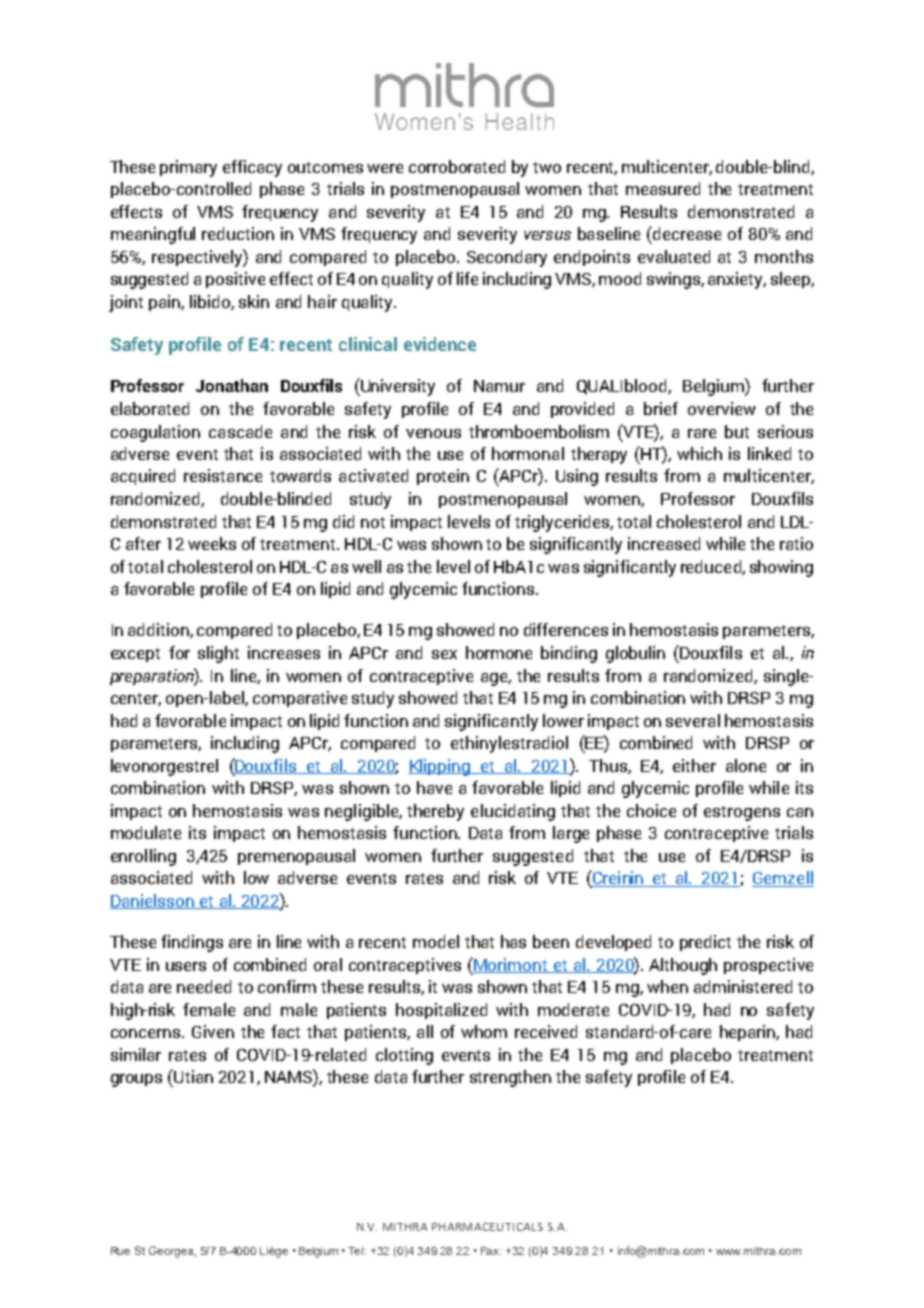 The width and height of the screenshot is (924, 1308). Describe the element at coordinates (188, 168) in the screenshot. I see `primary` at that location.
